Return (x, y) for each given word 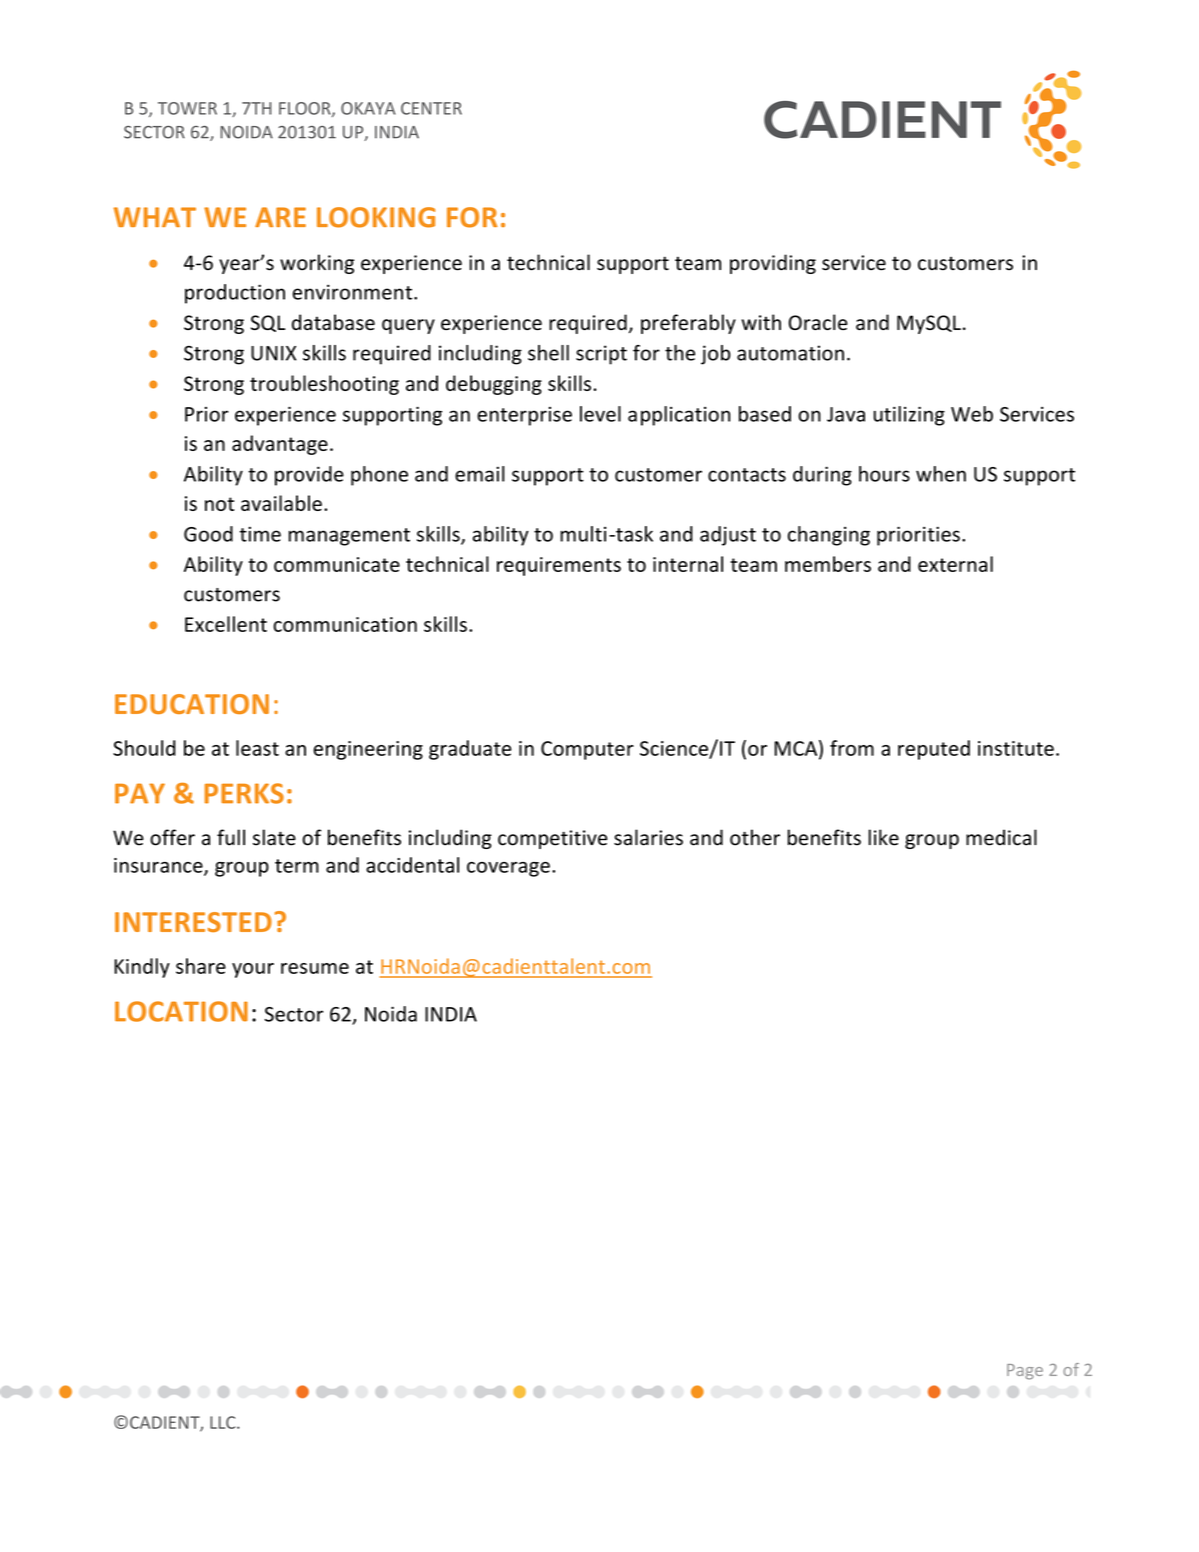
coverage (508, 869)
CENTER (431, 108)
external (955, 564)
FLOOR (306, 109)
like (884, 837)
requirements (559, 566)
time (260, 534)
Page (1025, 1372)
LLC (224, 1422)
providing (773, 264)
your (253, 970)
